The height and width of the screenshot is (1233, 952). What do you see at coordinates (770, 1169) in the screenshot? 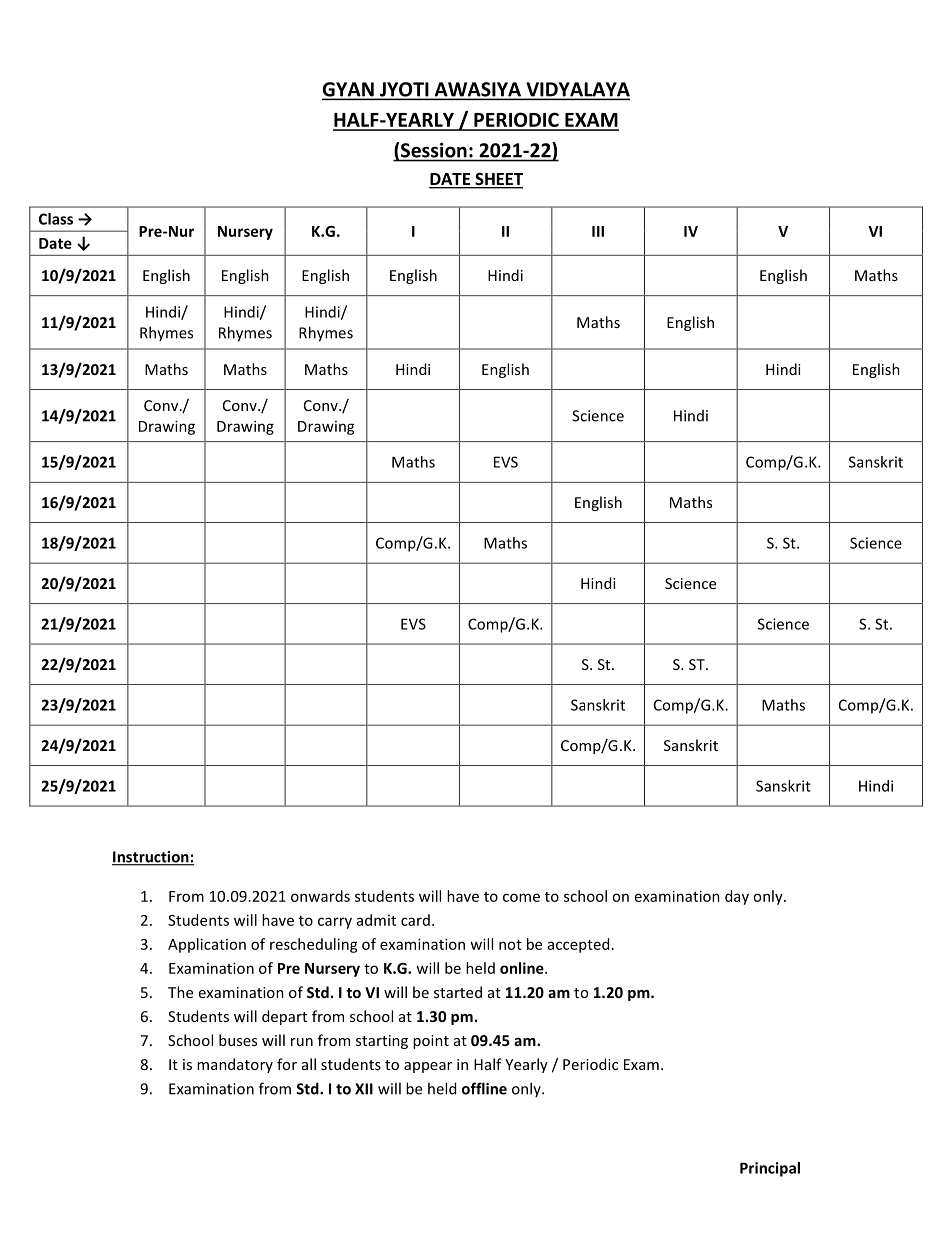
I see `Principal` at bounding box center [770, 1169].
